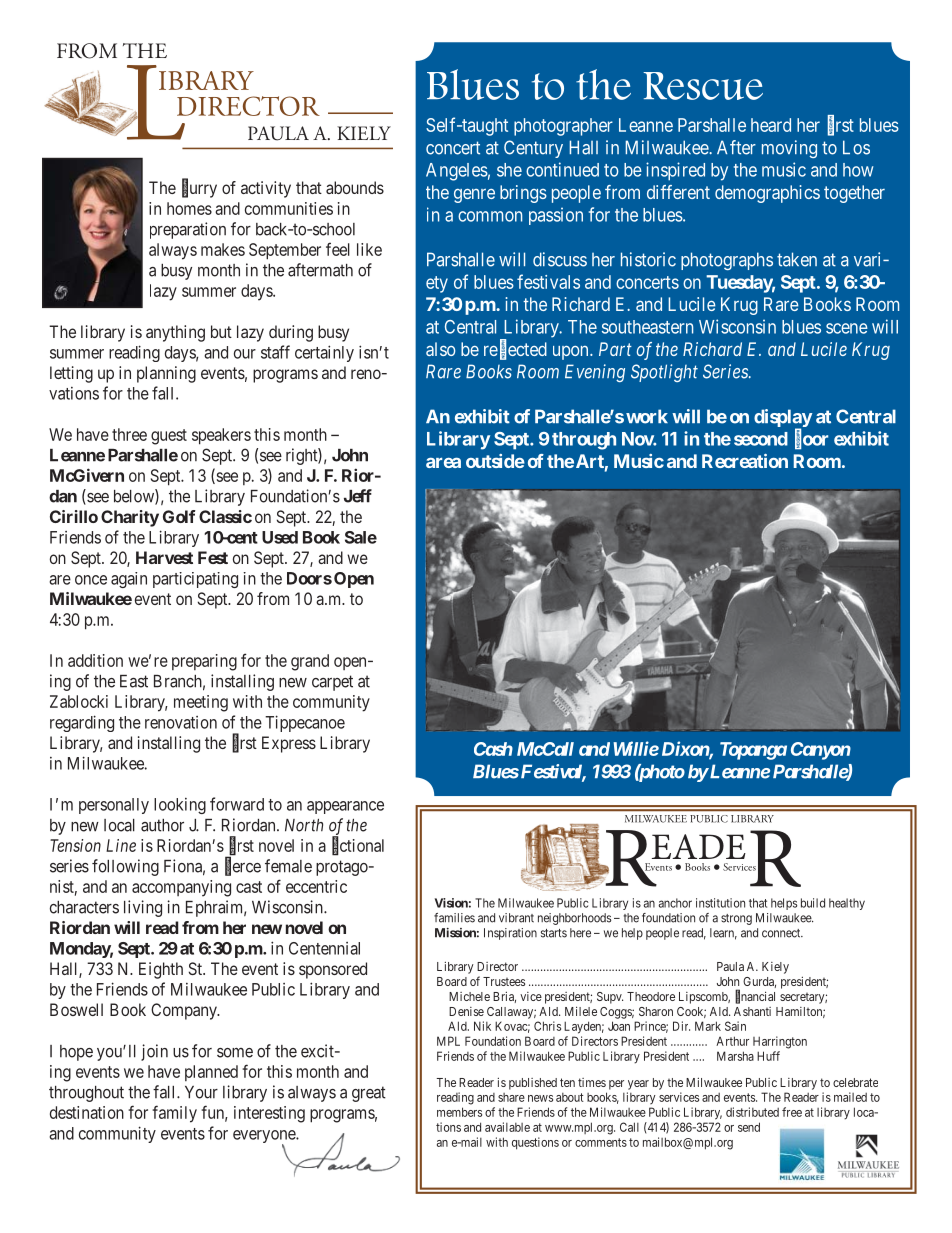 The image size is (952, 1233). I want to click on members, so click(459, 1112).
